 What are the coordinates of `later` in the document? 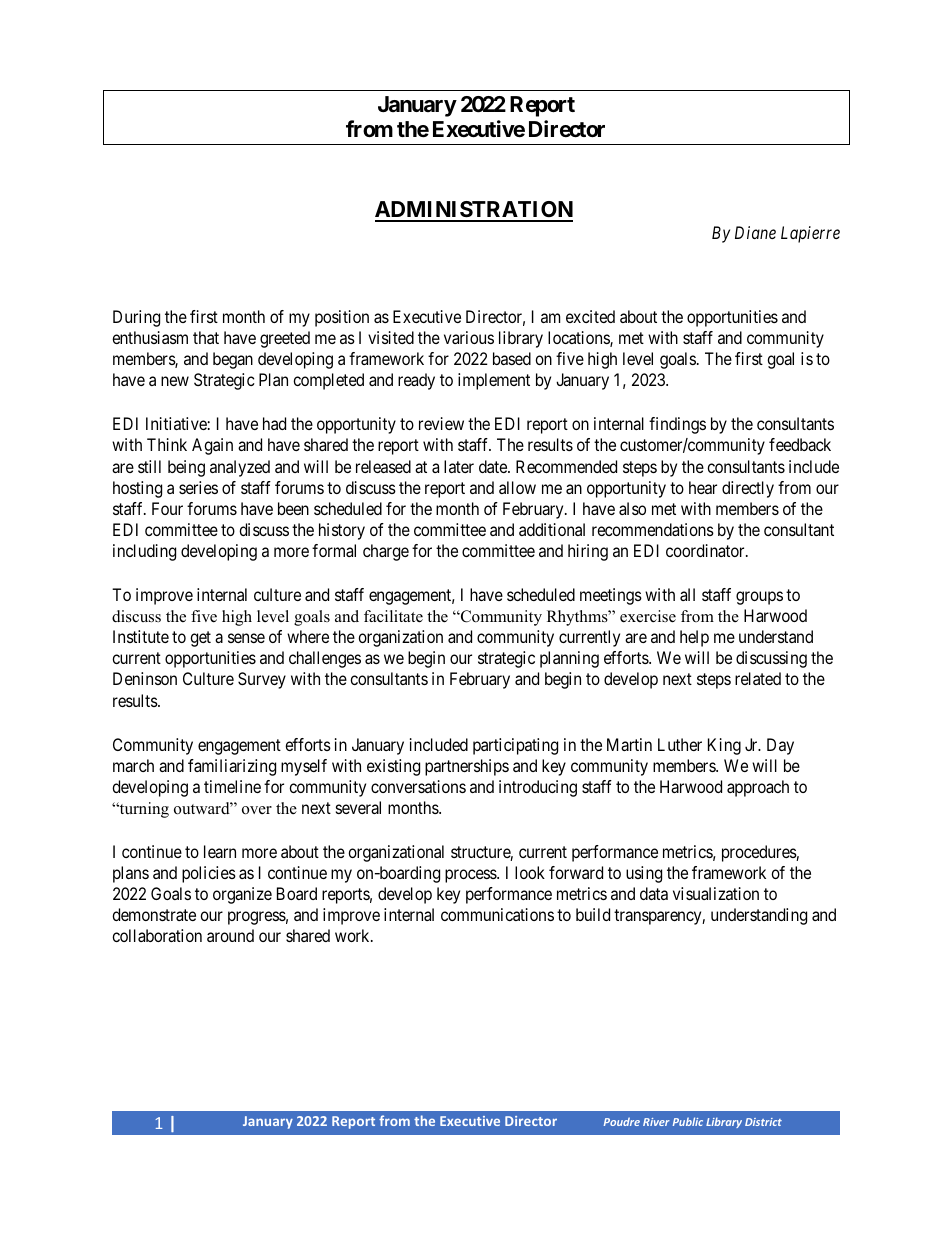 It's located at (459, 466).
